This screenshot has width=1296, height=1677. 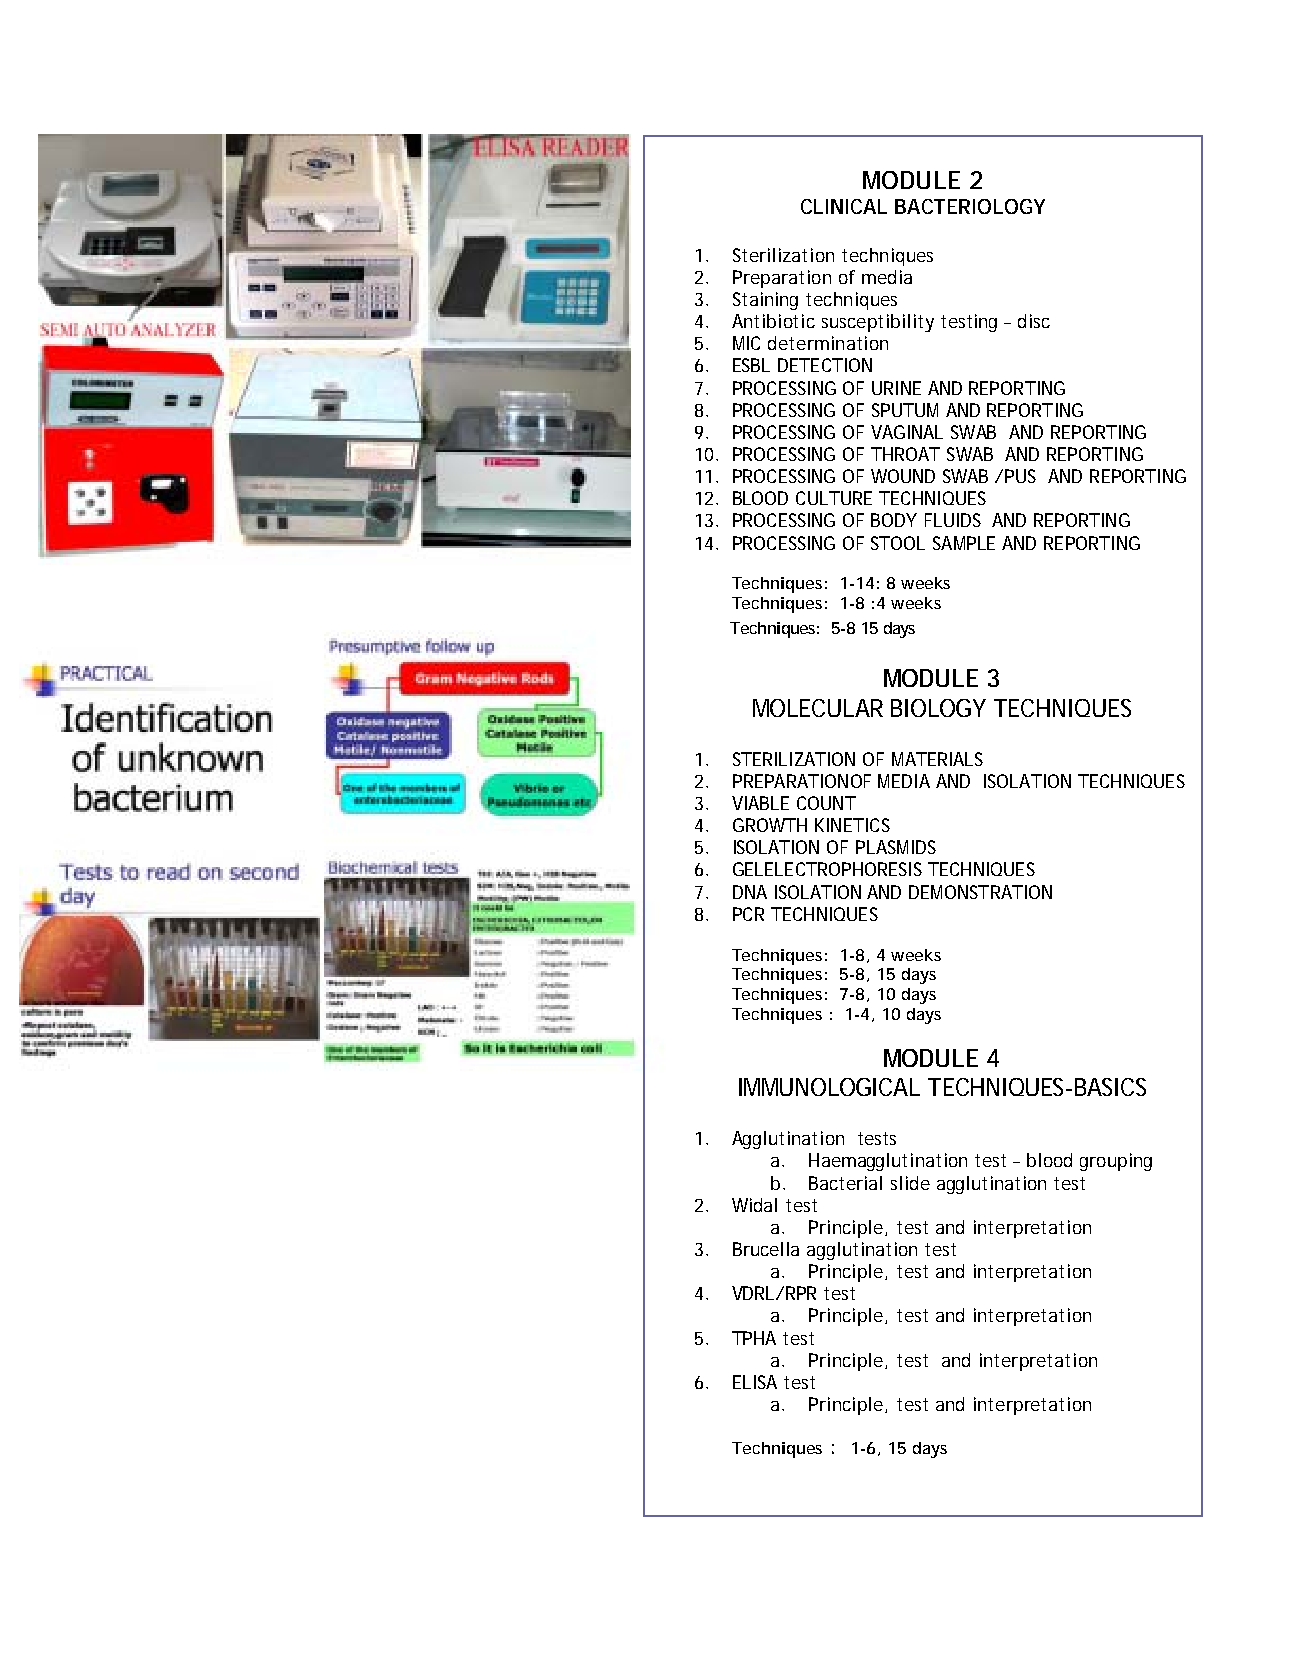 I want to click on MATERIALS, so click(x=937, y=759).
